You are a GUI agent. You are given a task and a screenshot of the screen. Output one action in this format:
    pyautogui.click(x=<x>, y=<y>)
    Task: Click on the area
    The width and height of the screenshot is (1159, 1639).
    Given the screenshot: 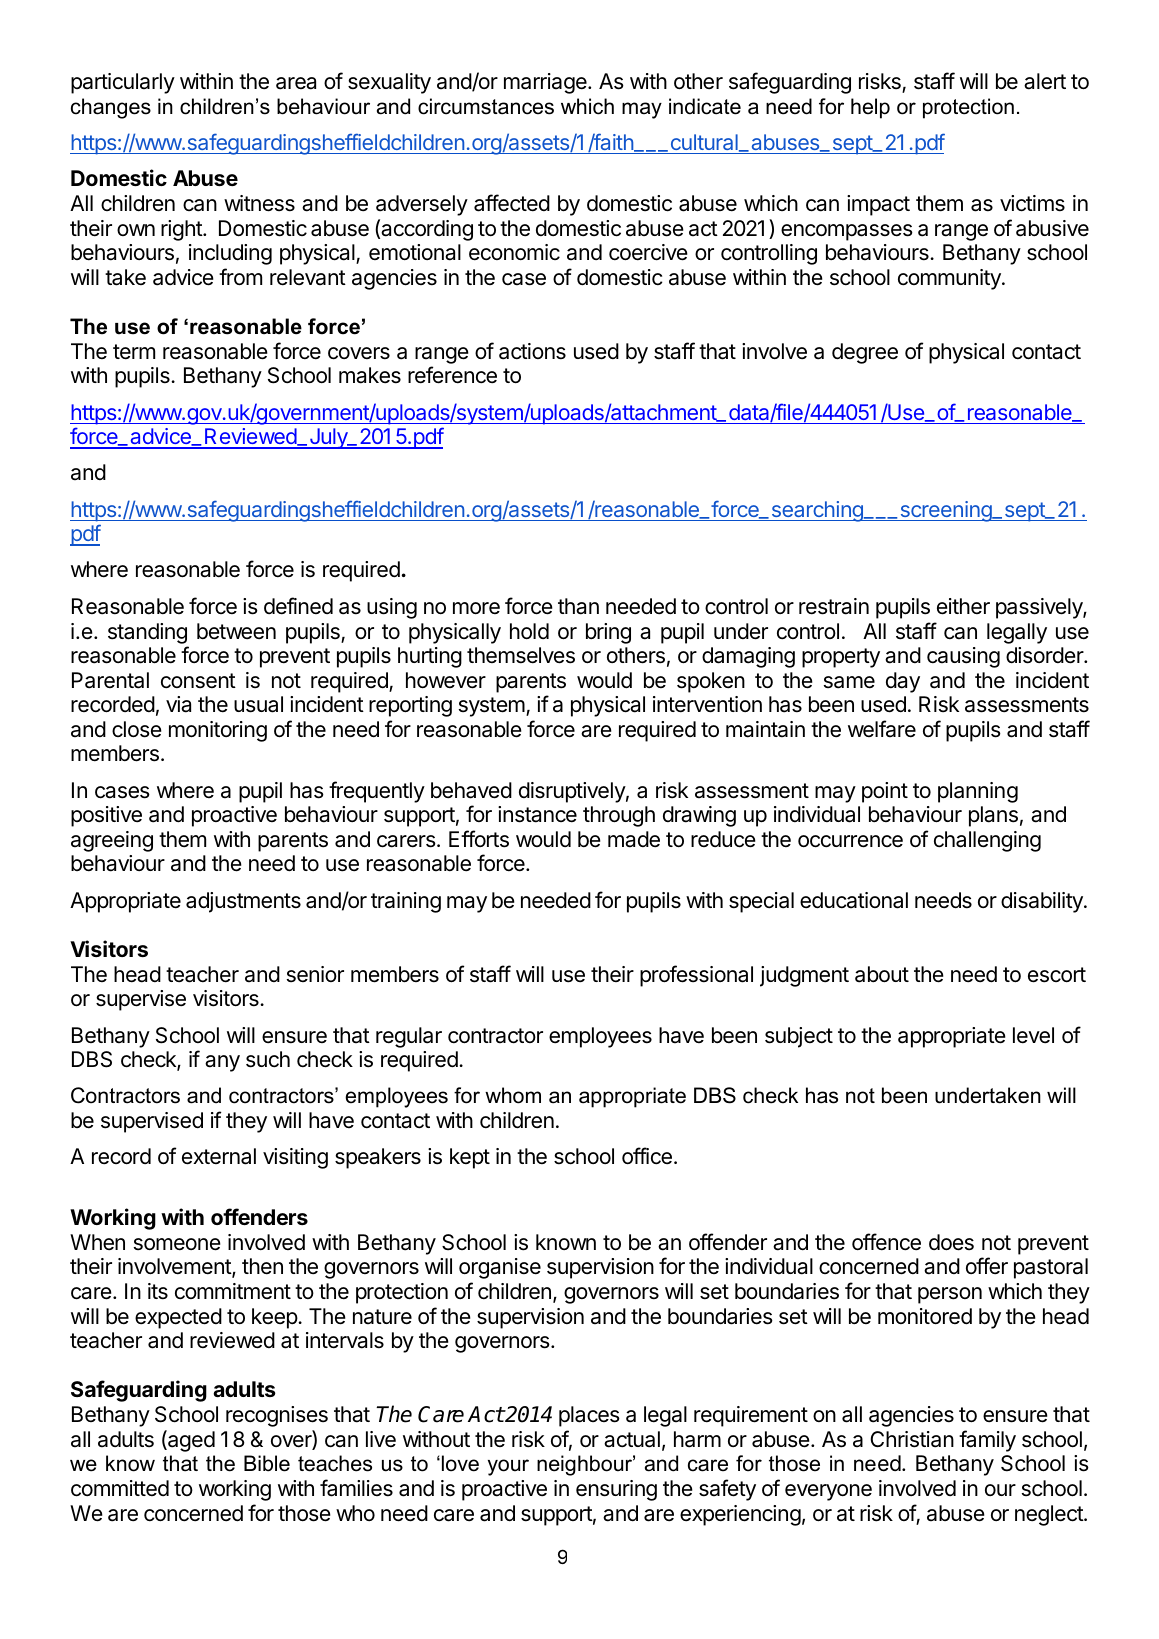 What is the action you would take?
    pyautogui.click(x=296, y=83)
